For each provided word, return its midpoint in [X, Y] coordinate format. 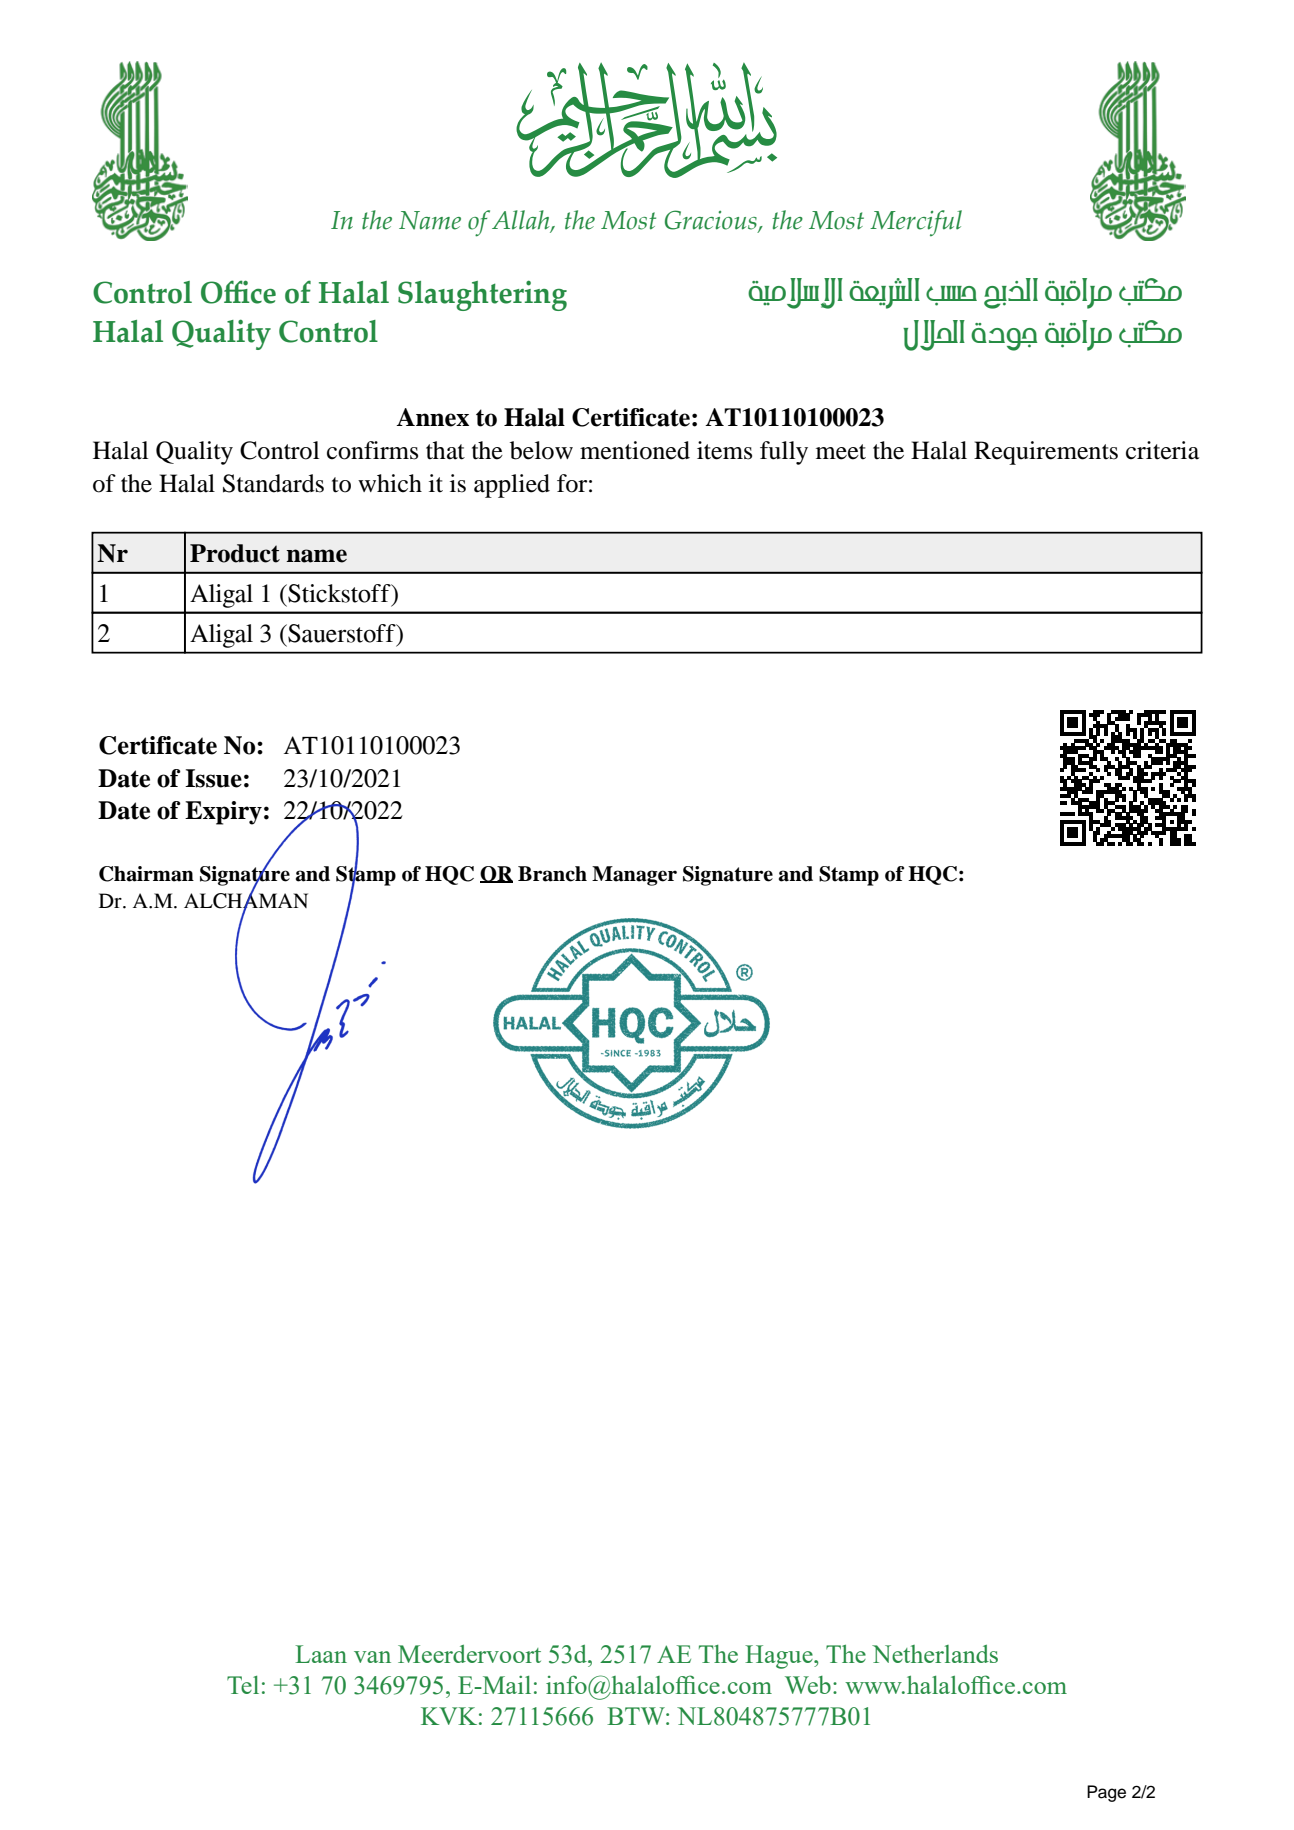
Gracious [712, 221]
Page [1106, 1793]
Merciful [916, 223]
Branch [552, 874]
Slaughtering [482, 295]
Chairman [146, 874]
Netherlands [935, 1654]
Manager [634, 876]
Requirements [1046, 453]
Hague [780, 1657]
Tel [243, 1685]
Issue [213, 778]
